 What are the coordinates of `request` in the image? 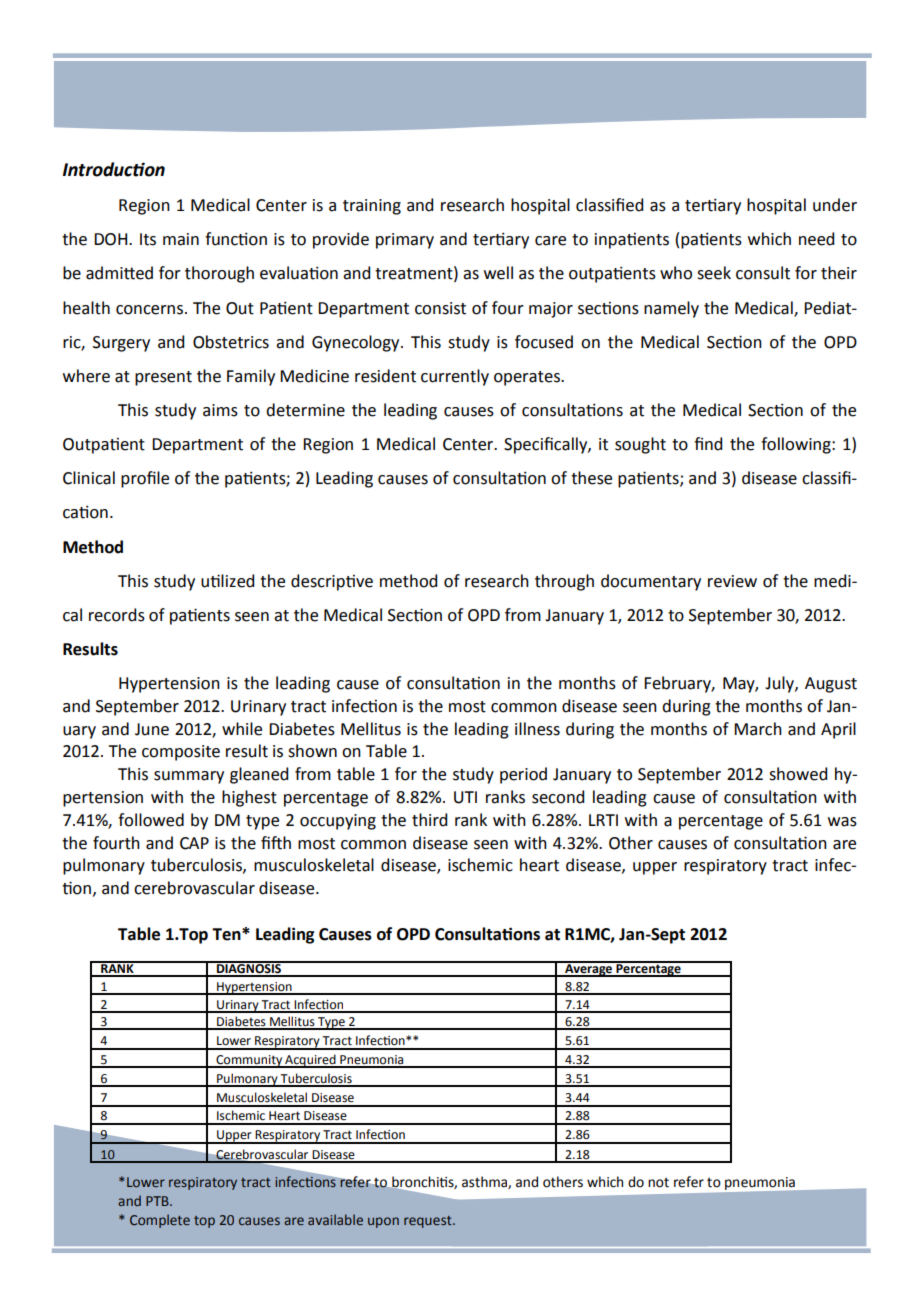 It's located at (429, 1222).
